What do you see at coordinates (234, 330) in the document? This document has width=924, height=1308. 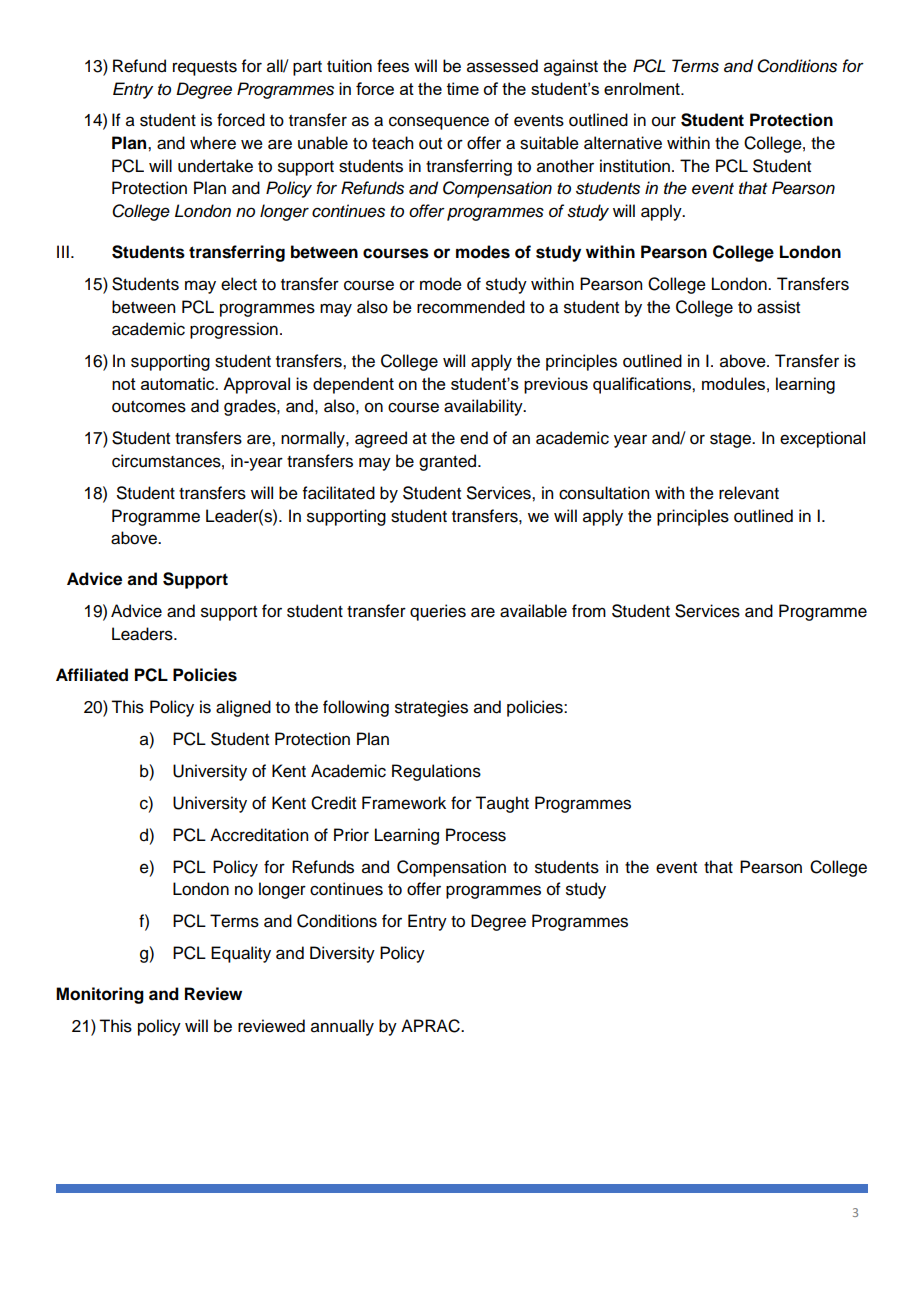 I see `progression` at bounding box center [234, 330].
